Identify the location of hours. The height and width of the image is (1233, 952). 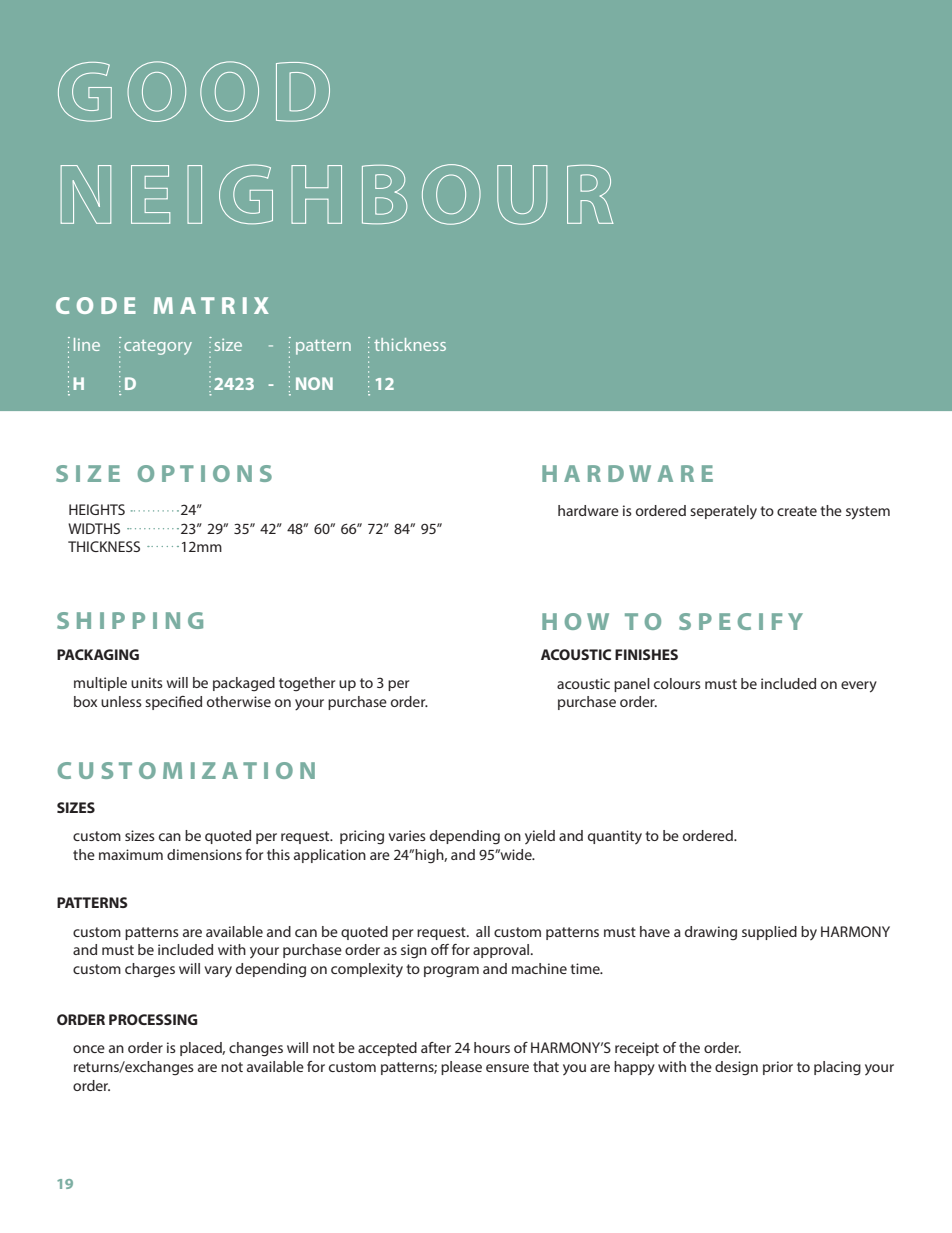
(492, 1047).
